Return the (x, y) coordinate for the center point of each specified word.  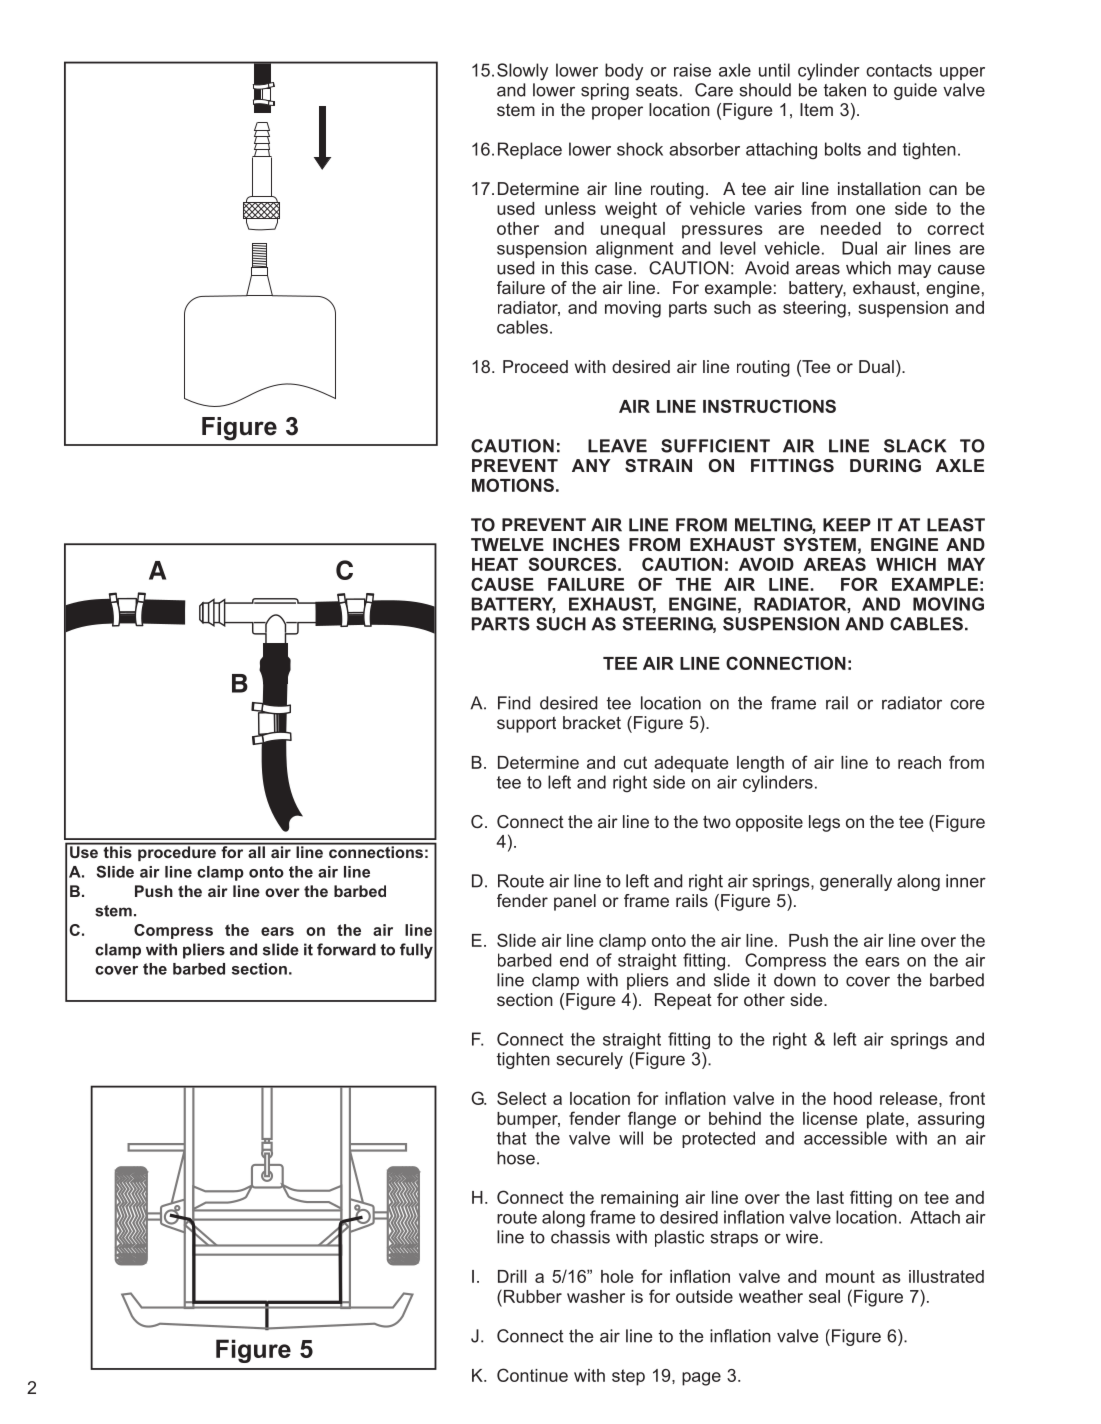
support (526, 724)
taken (845, 90)
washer (596, 1296)
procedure (177, 852)
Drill (512, 1276)
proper (617, 113)
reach (919, 762)
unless (570, 208)
